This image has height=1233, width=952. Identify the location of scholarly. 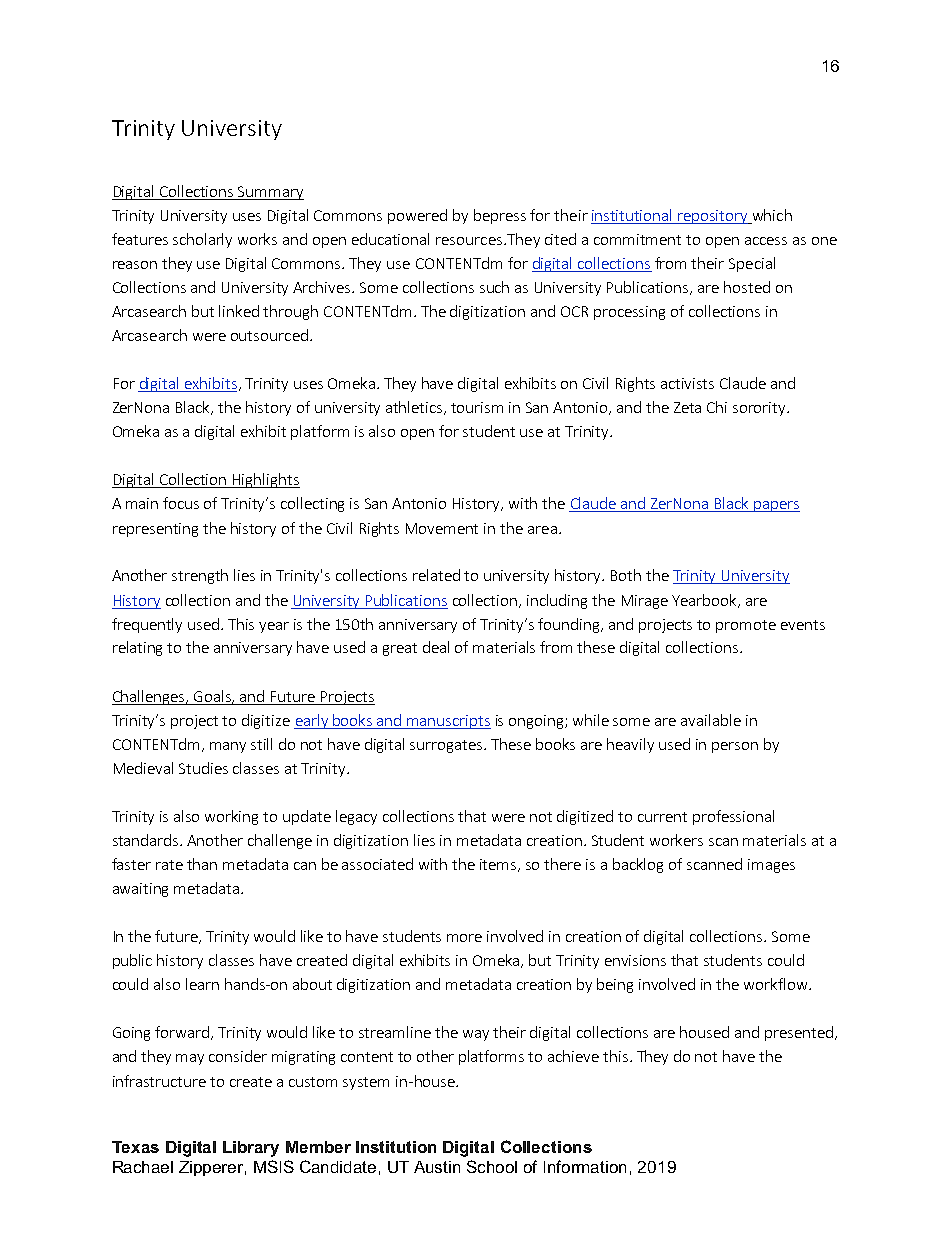
(202, 240).
